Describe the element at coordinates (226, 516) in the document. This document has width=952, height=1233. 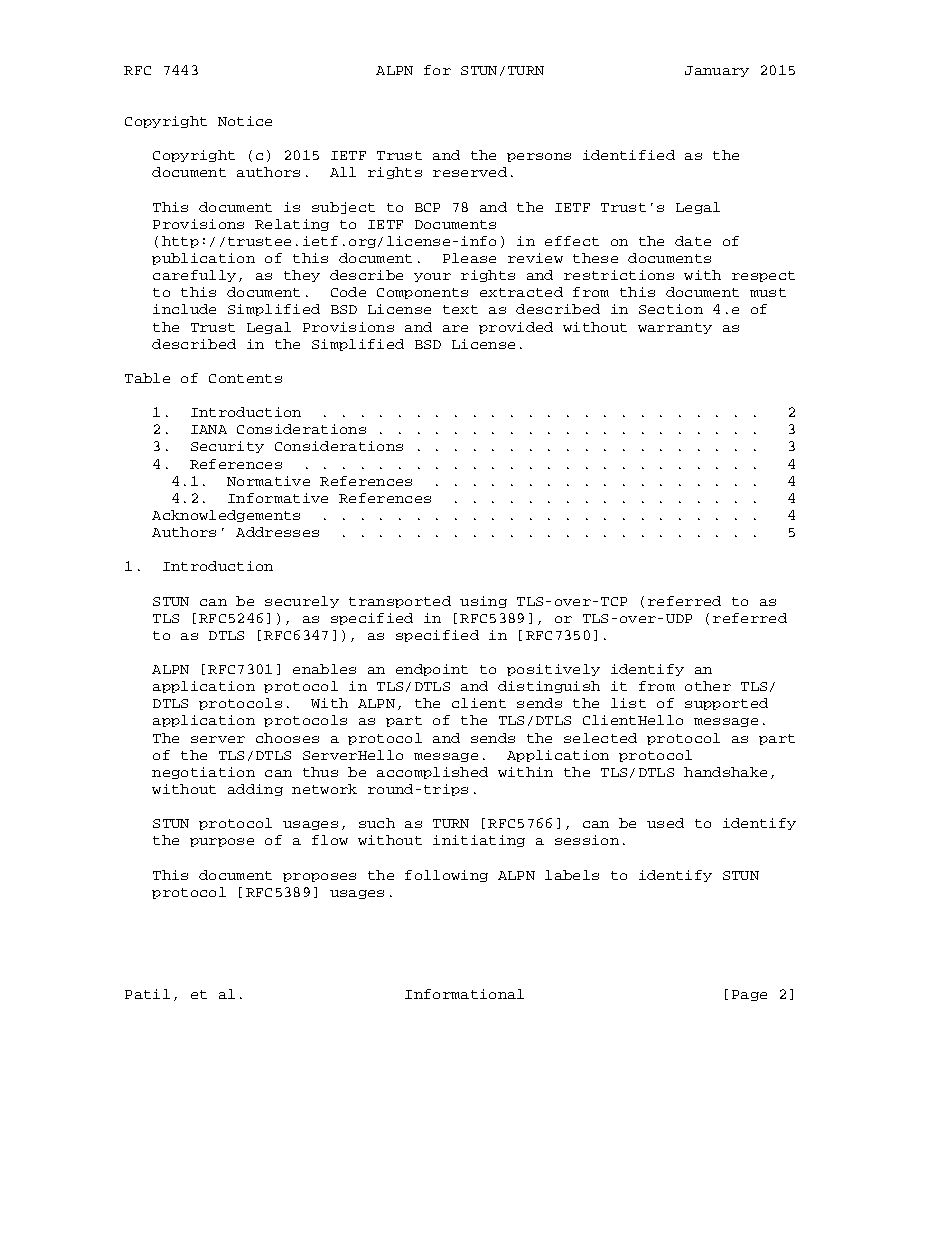
I see `Acknowledgements` at that location.
